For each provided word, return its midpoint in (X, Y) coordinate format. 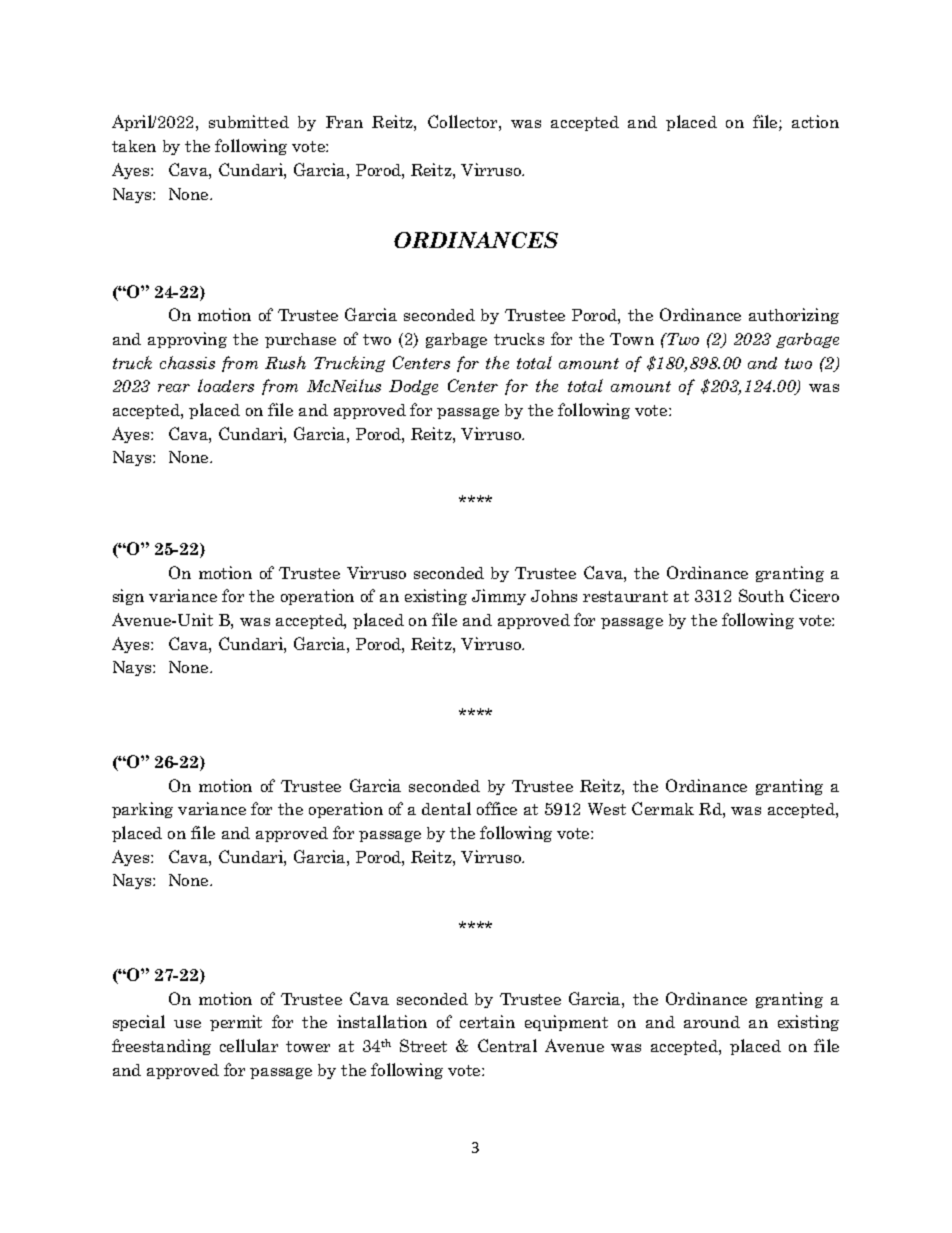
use (187, 1024)
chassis (187, 362)
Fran (344, 122)
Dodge (413, 387)
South (761, 595)
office (497, 808)
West (607, 809)
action (815, 121)
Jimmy (499, 597)
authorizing (794, 316)
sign (128, 597)
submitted (249, 121)
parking (142, 810)
